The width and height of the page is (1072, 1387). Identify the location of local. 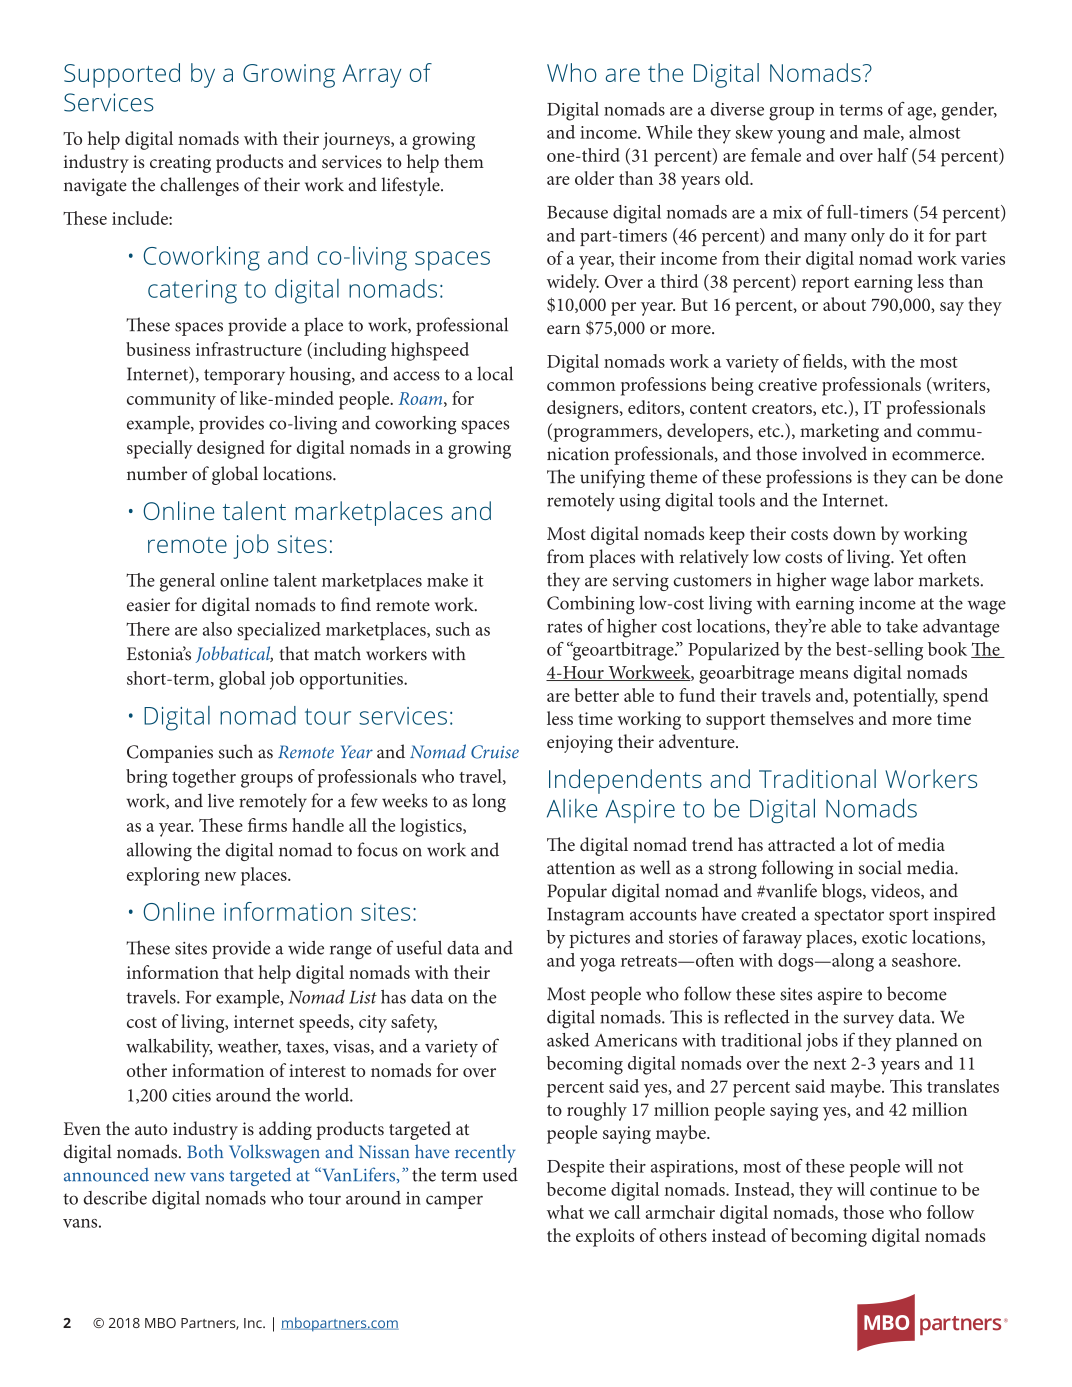
(495, 373).
